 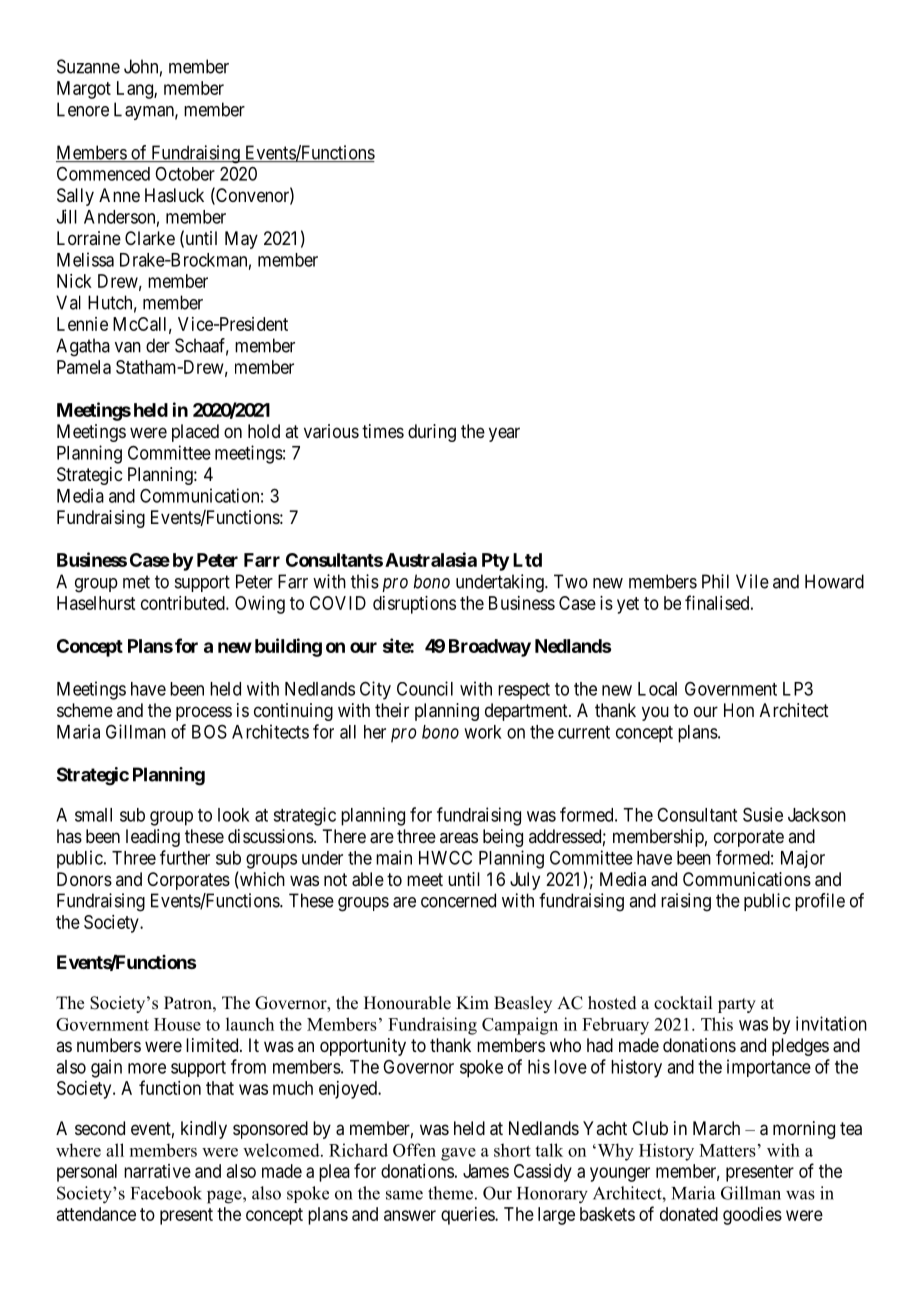 I want to click on year, so click(x=504, y=434).
